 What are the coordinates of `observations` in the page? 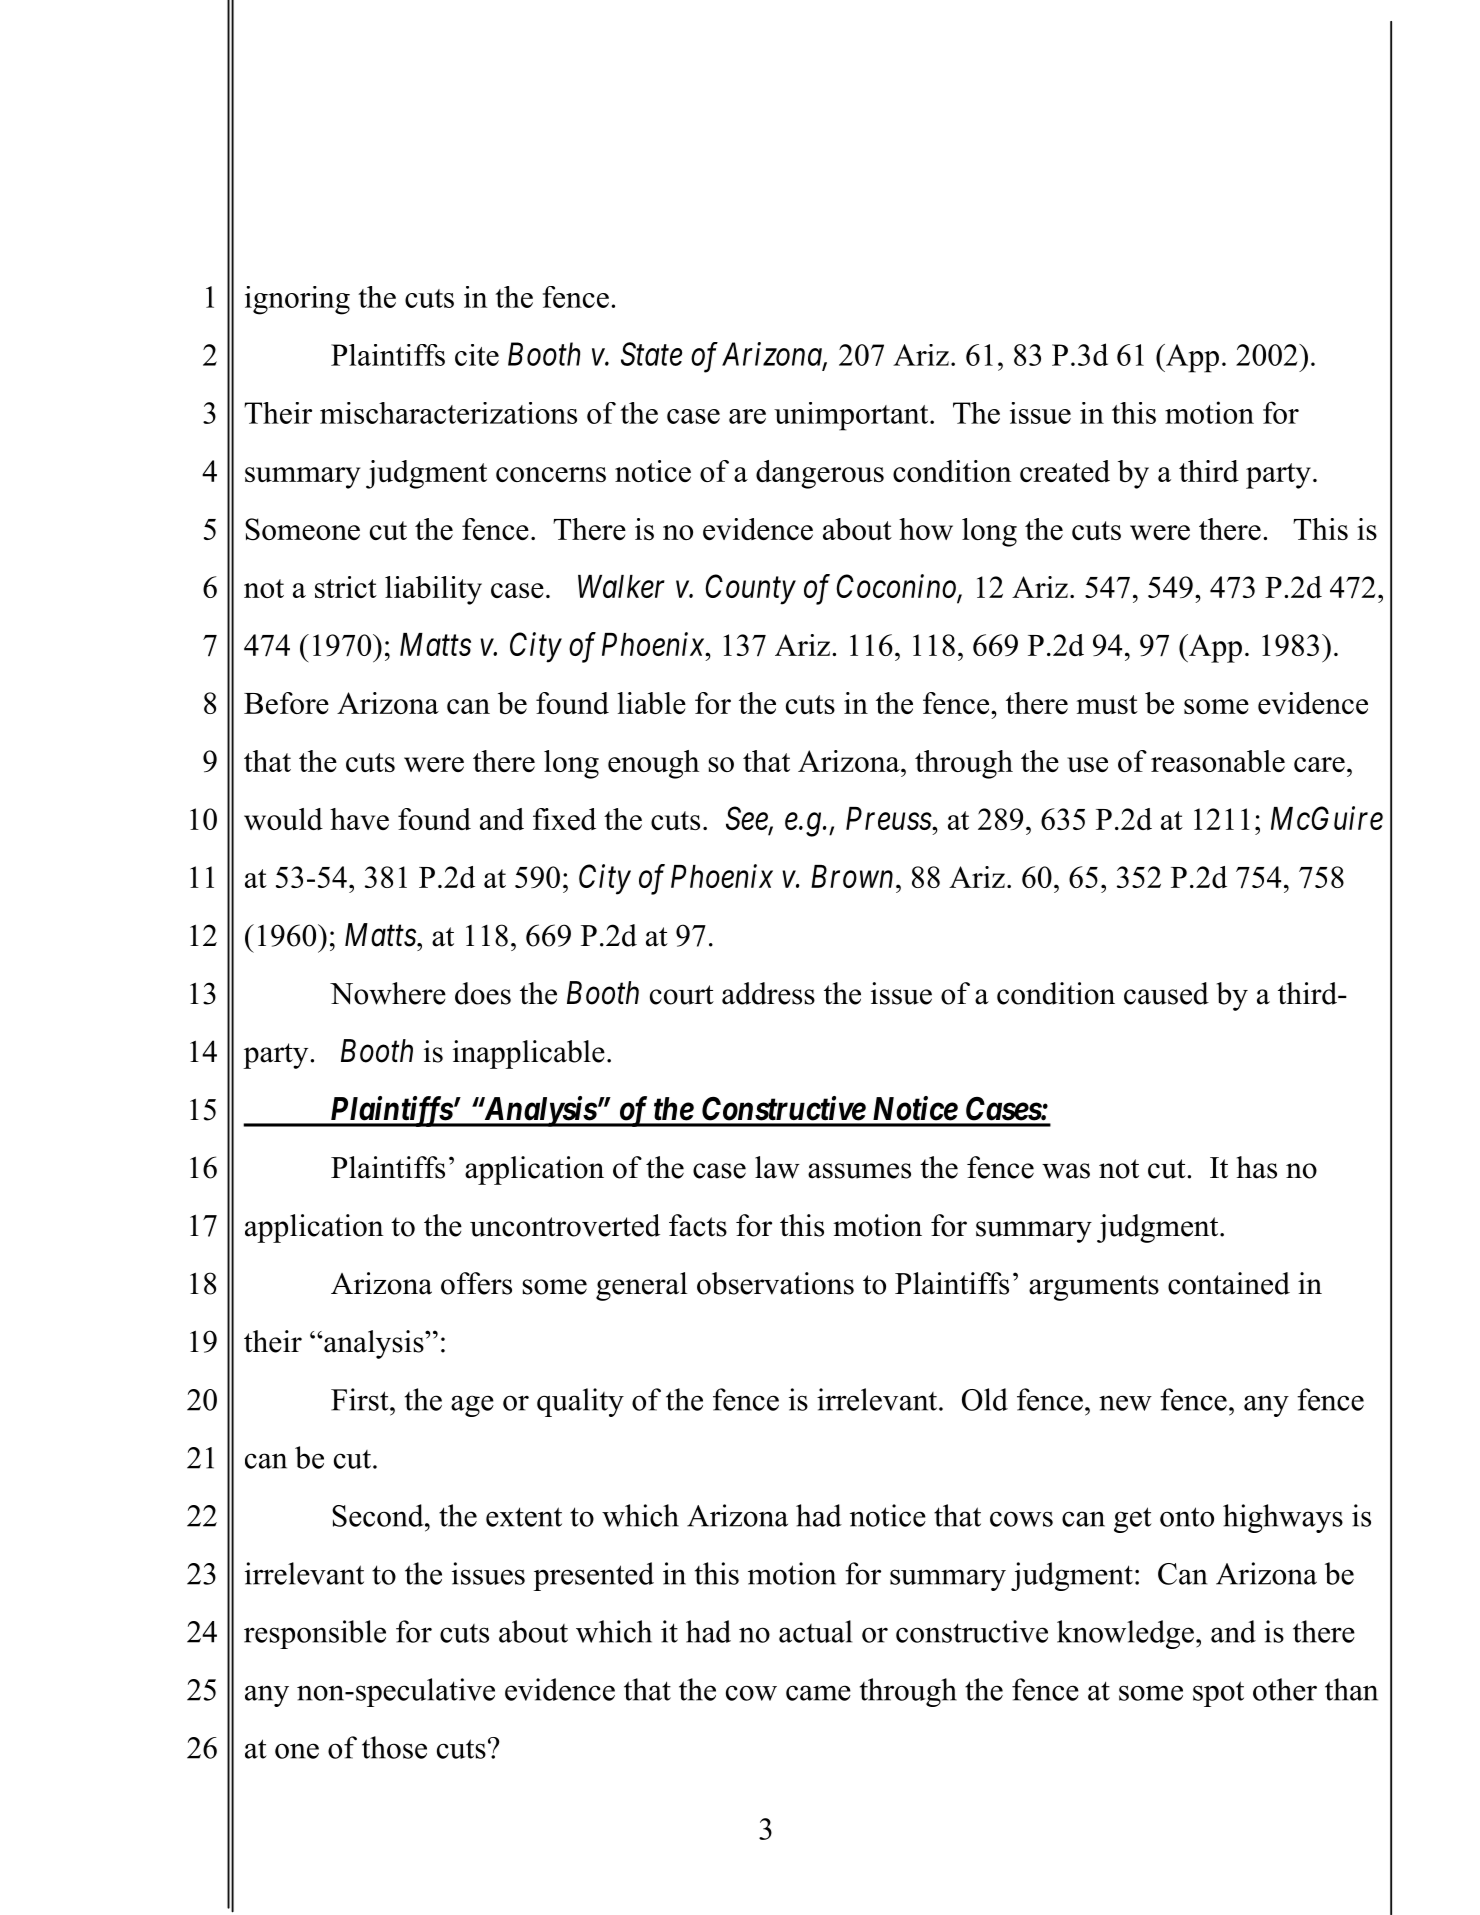 It's located at (775, 1283).
